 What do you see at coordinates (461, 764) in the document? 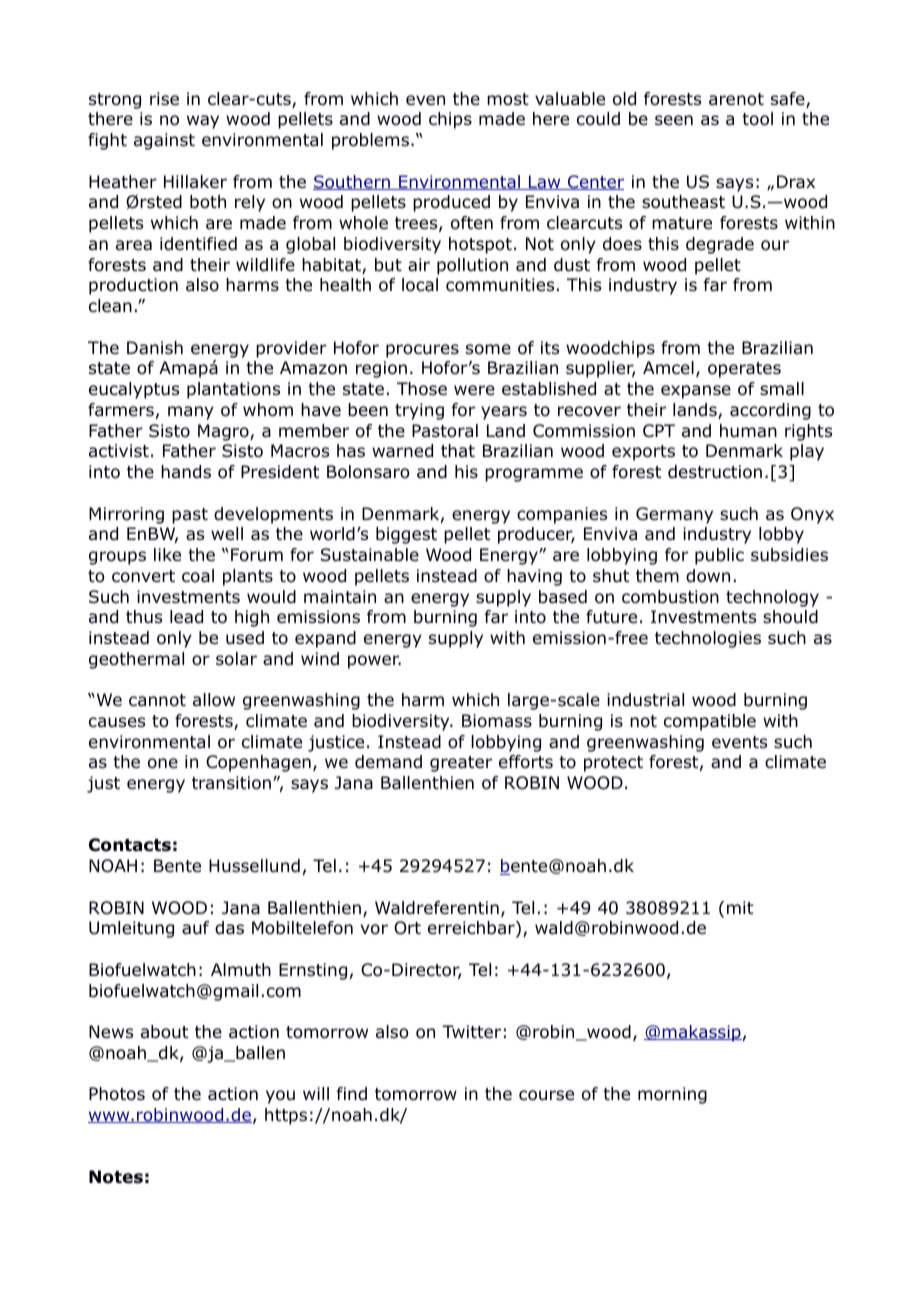
I see `greater` at bounding box center [461, 764].
